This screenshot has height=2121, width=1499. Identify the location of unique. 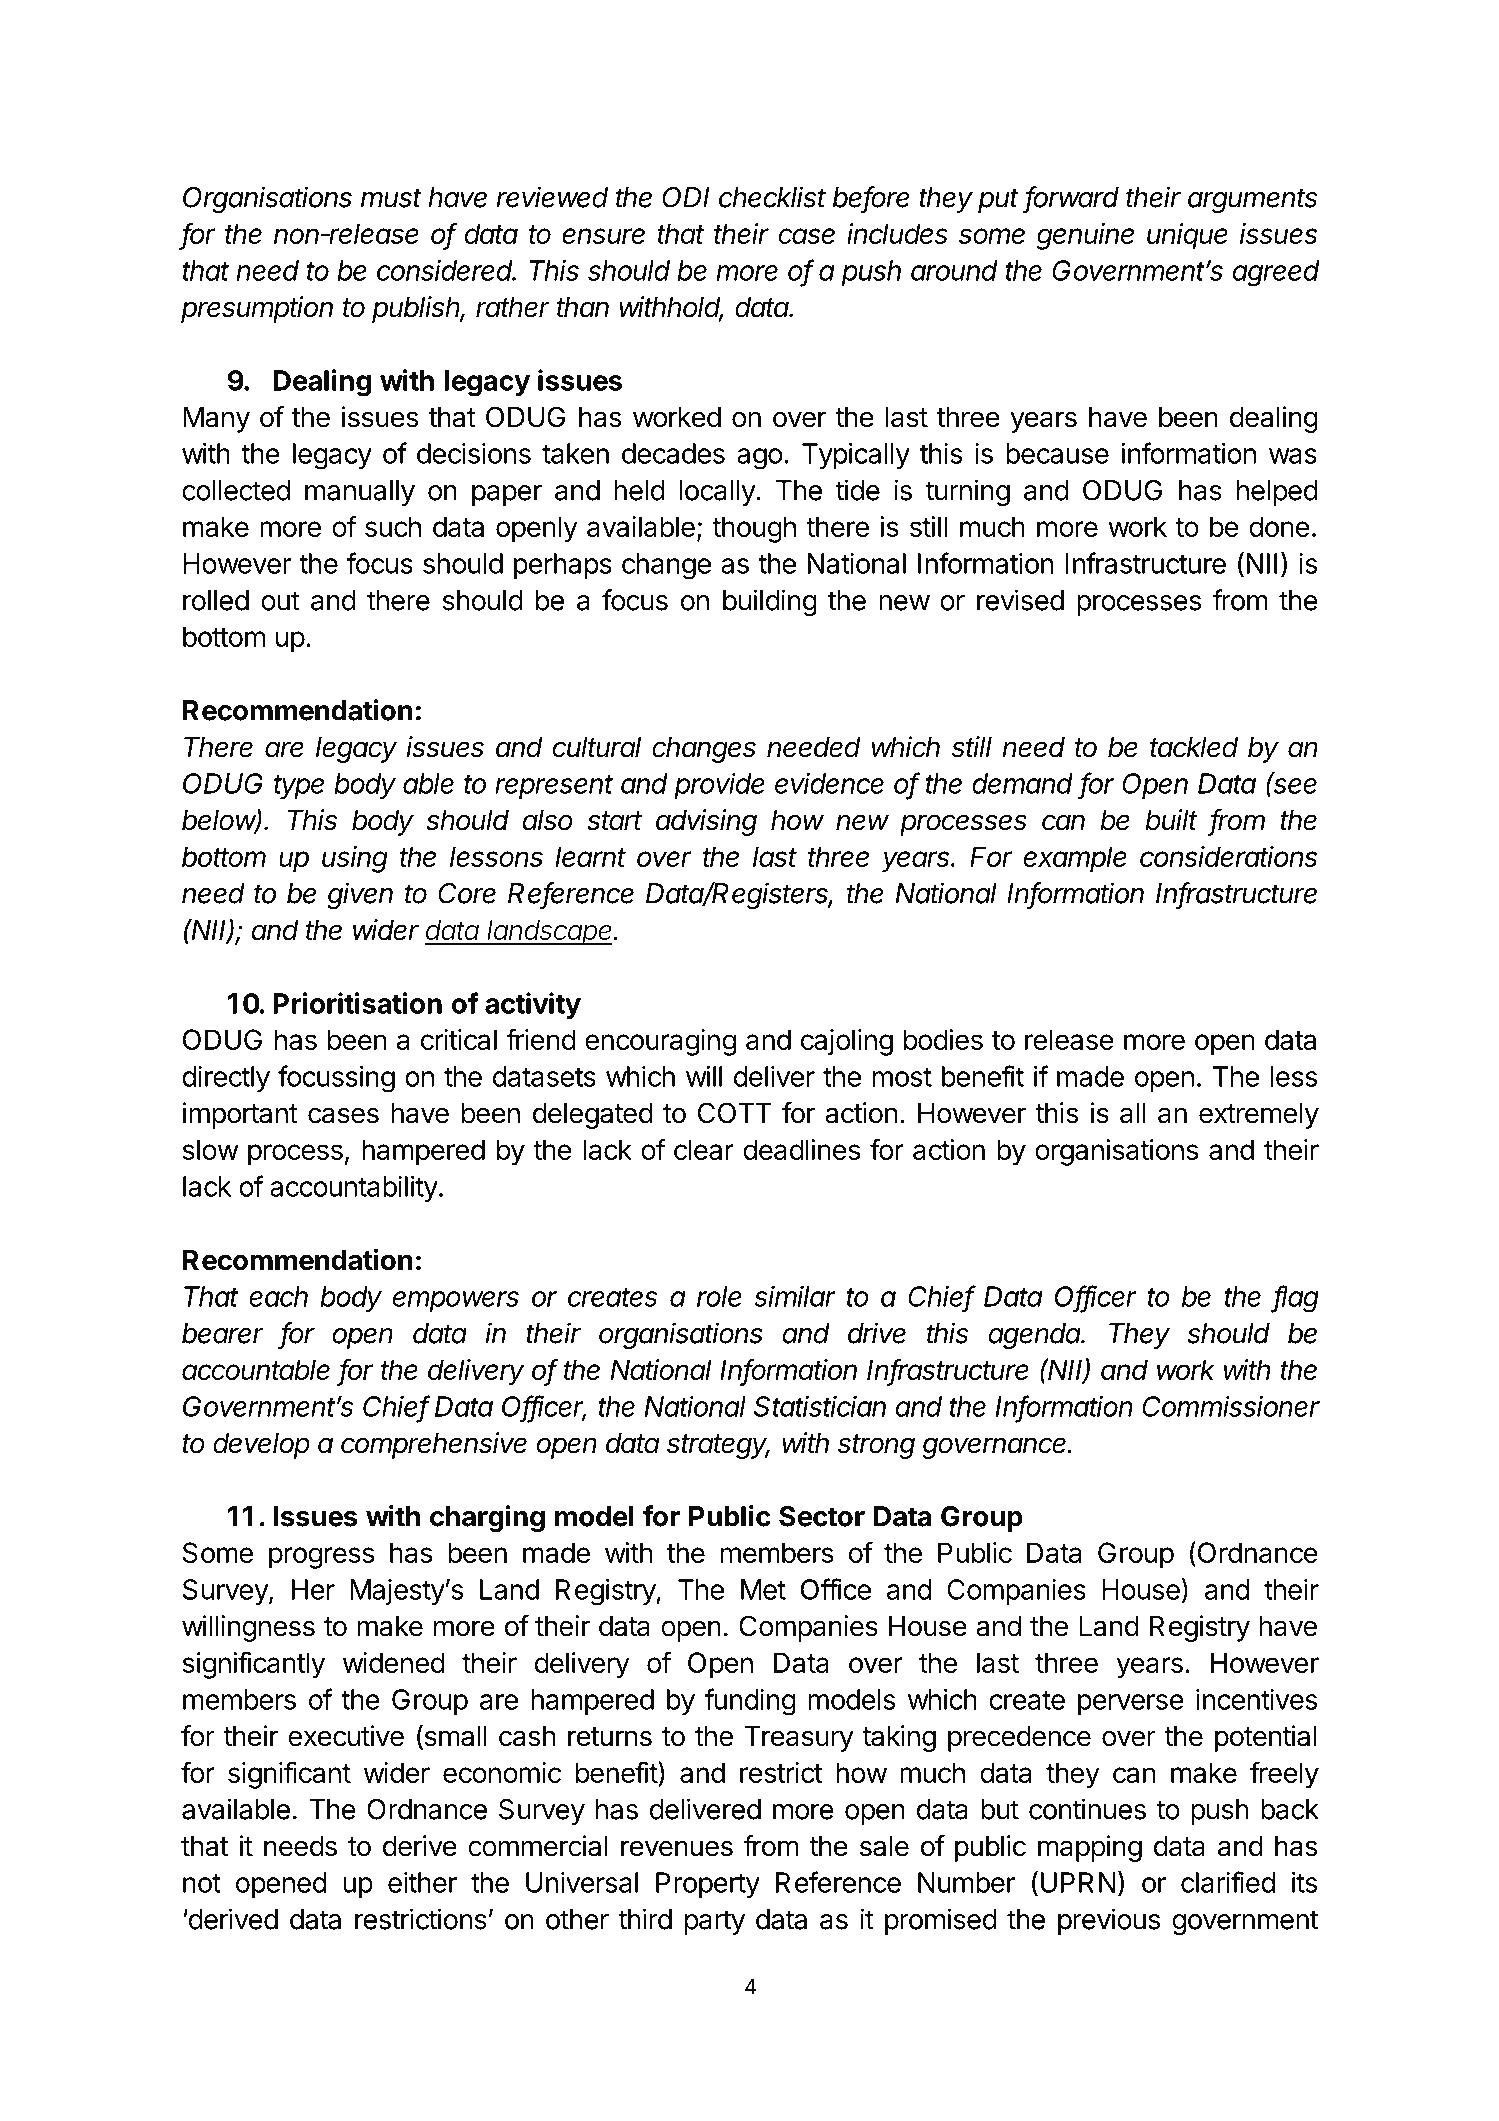
(1187, 236).
